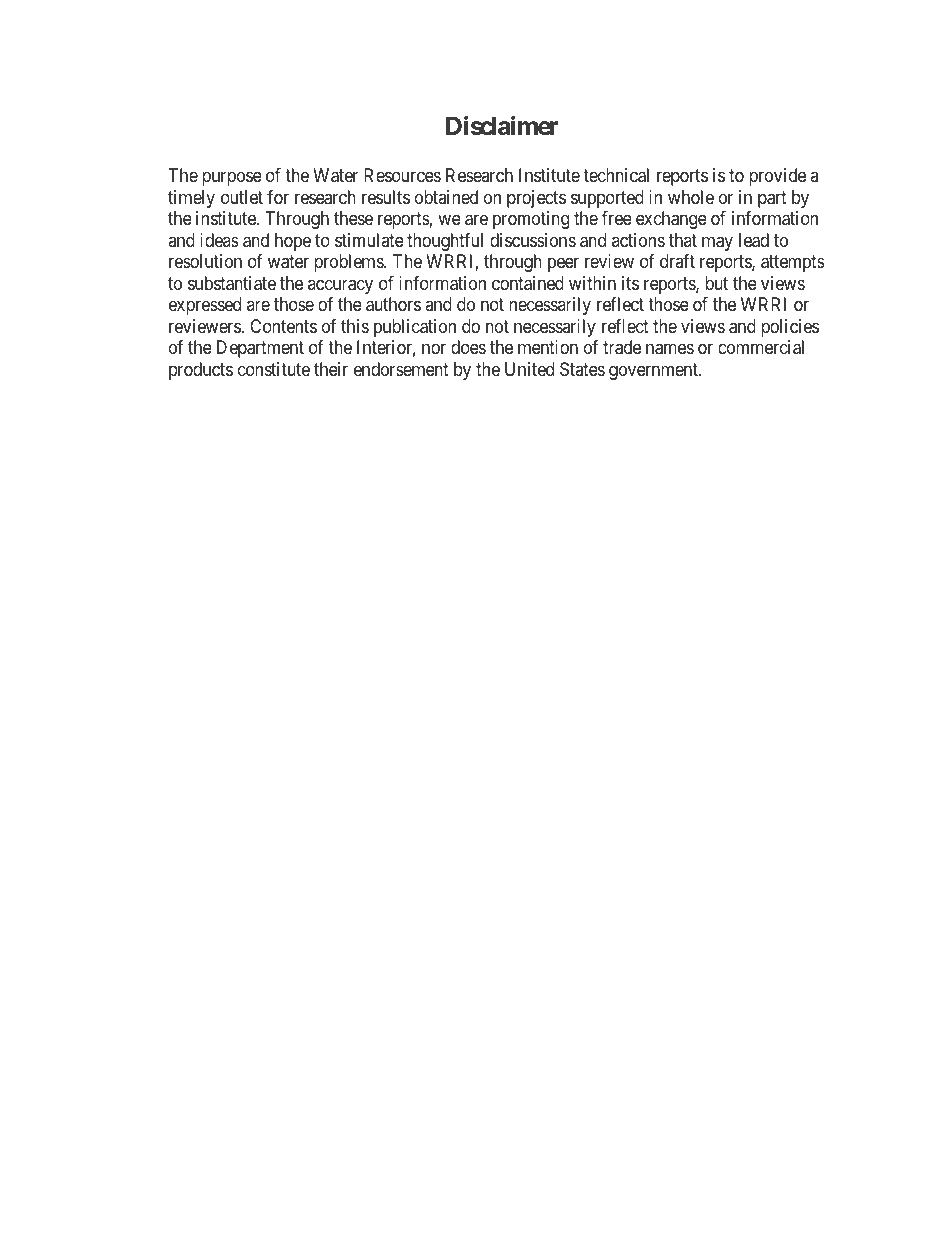 Image resolution: width=952 pixels, height=1233 pixels. I want to click on substantiate, so click(232, 283).
